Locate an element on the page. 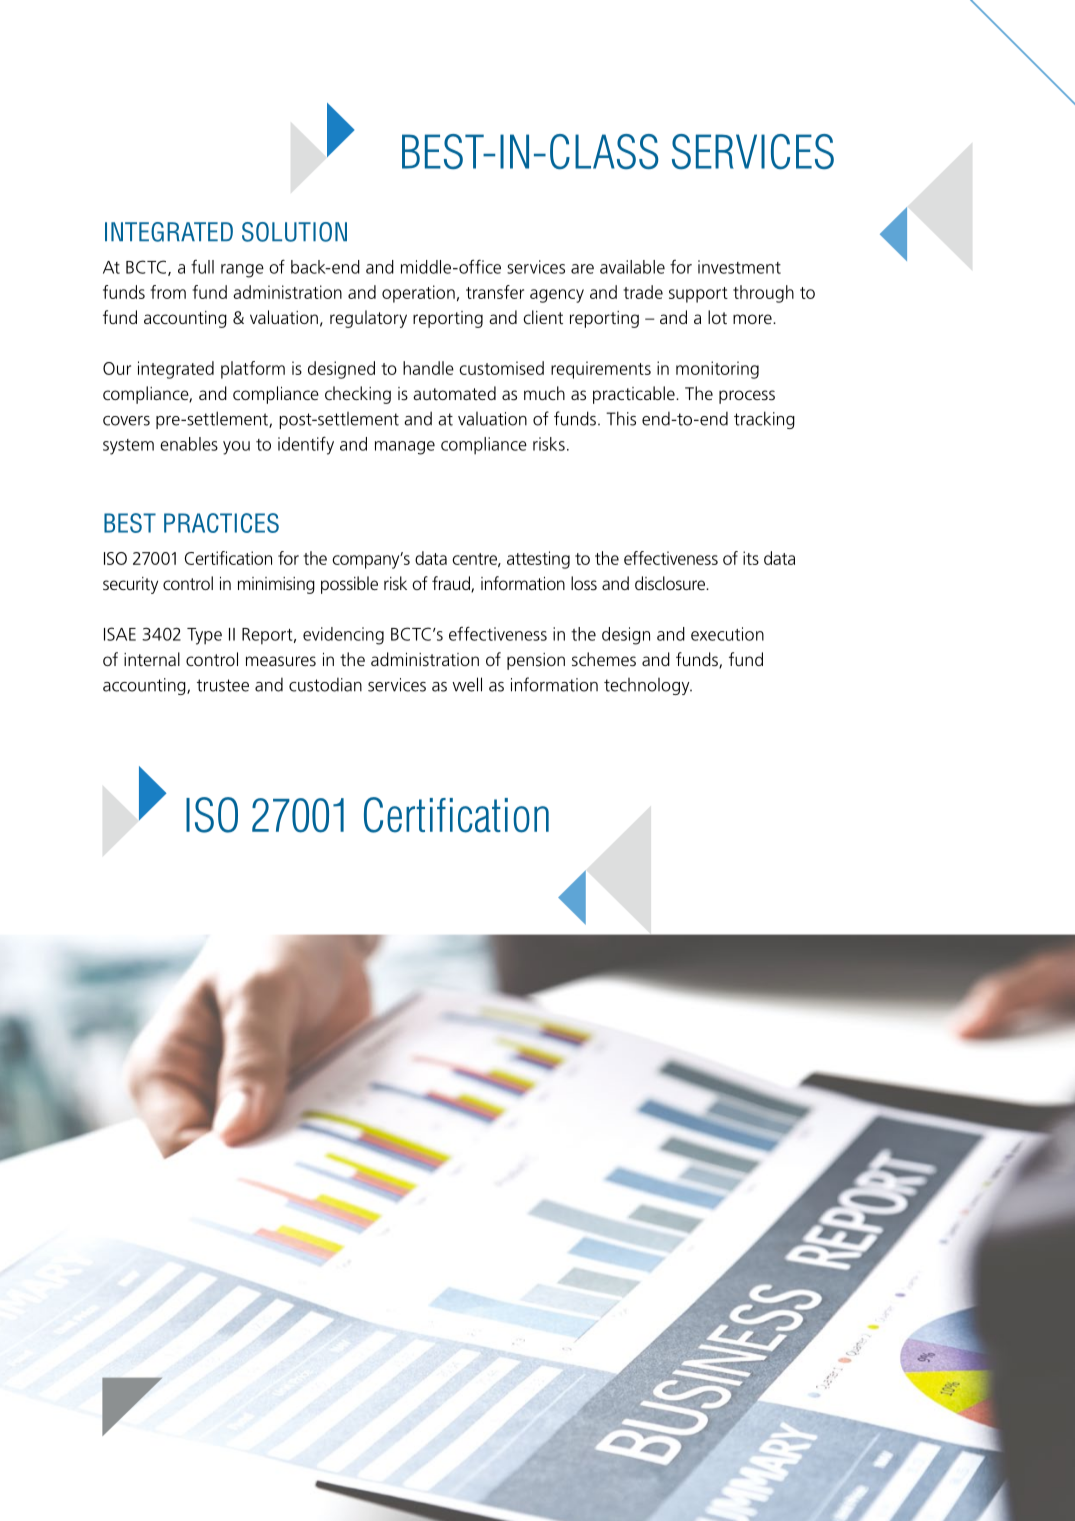 This document has width=1075, height=1521. platform is located at coordinates (253, 370).
